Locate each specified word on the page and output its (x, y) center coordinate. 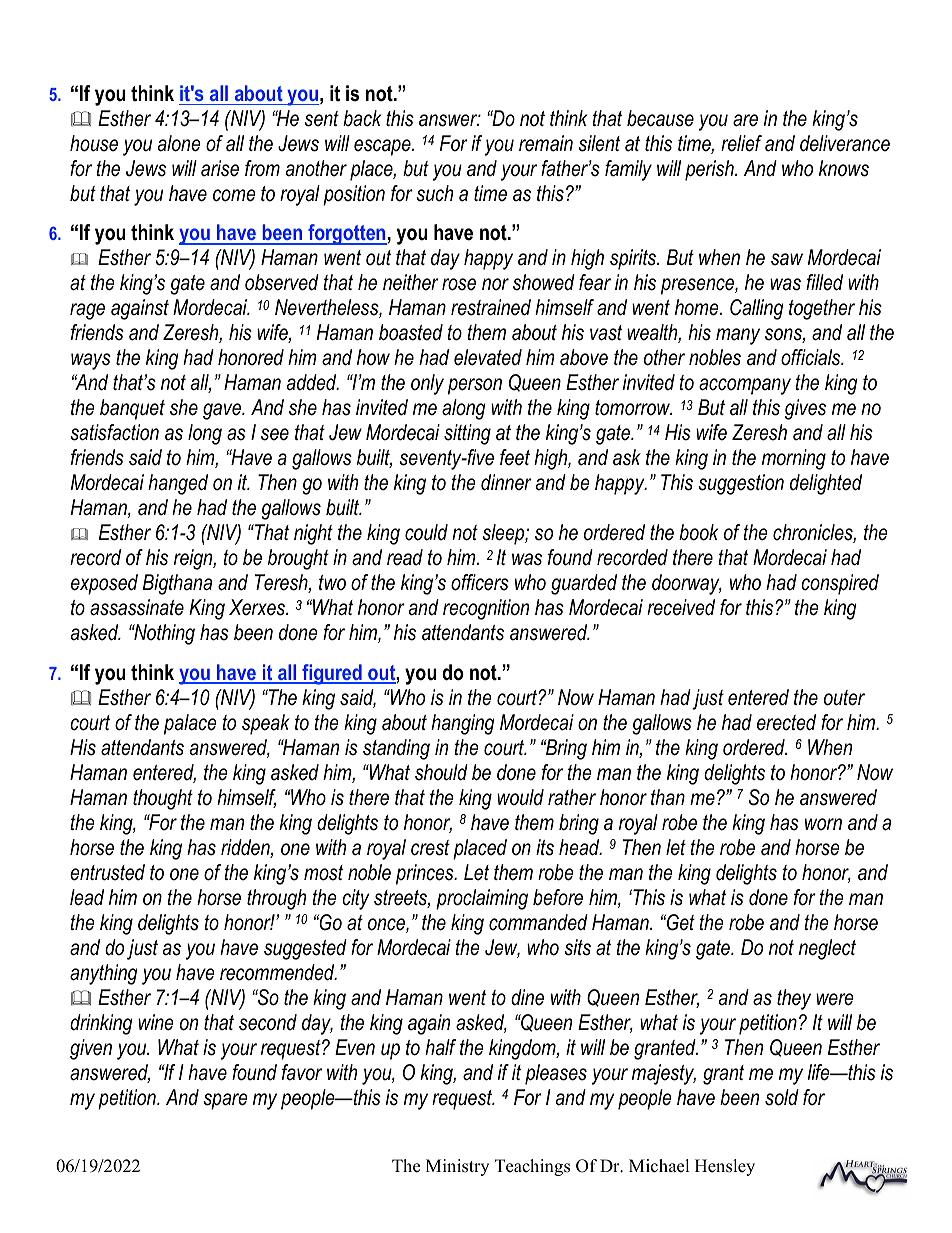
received (681, 607)
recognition (486, 609)
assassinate (137, 607)
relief (741, 143)
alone (179, 143)
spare (225, 1101)
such (434, 193)
